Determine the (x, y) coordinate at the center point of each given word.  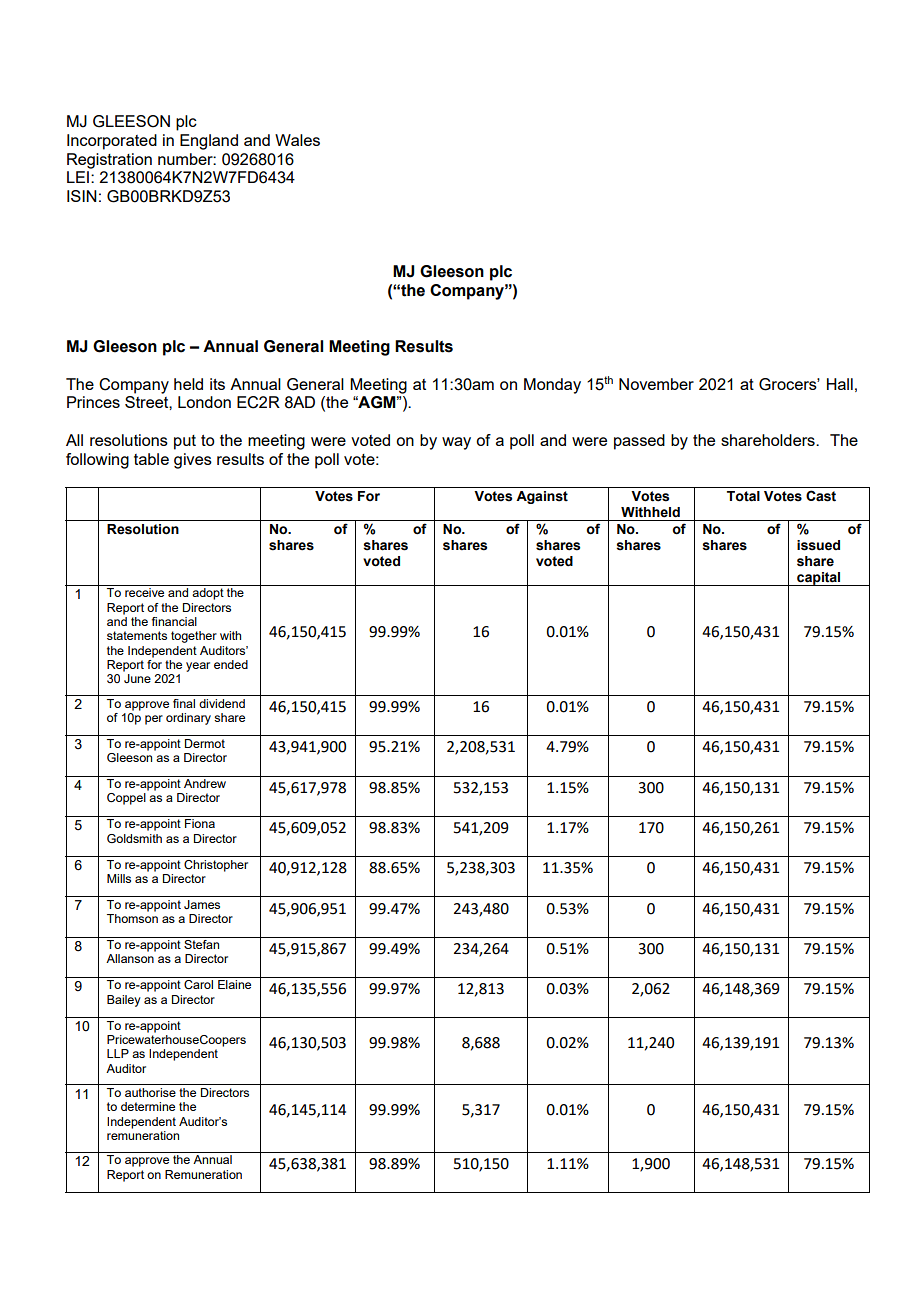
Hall (840, 384)
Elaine (234, 984)
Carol (198, 984)
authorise (150, 1092)
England (209, 142)
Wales (297, 140)
